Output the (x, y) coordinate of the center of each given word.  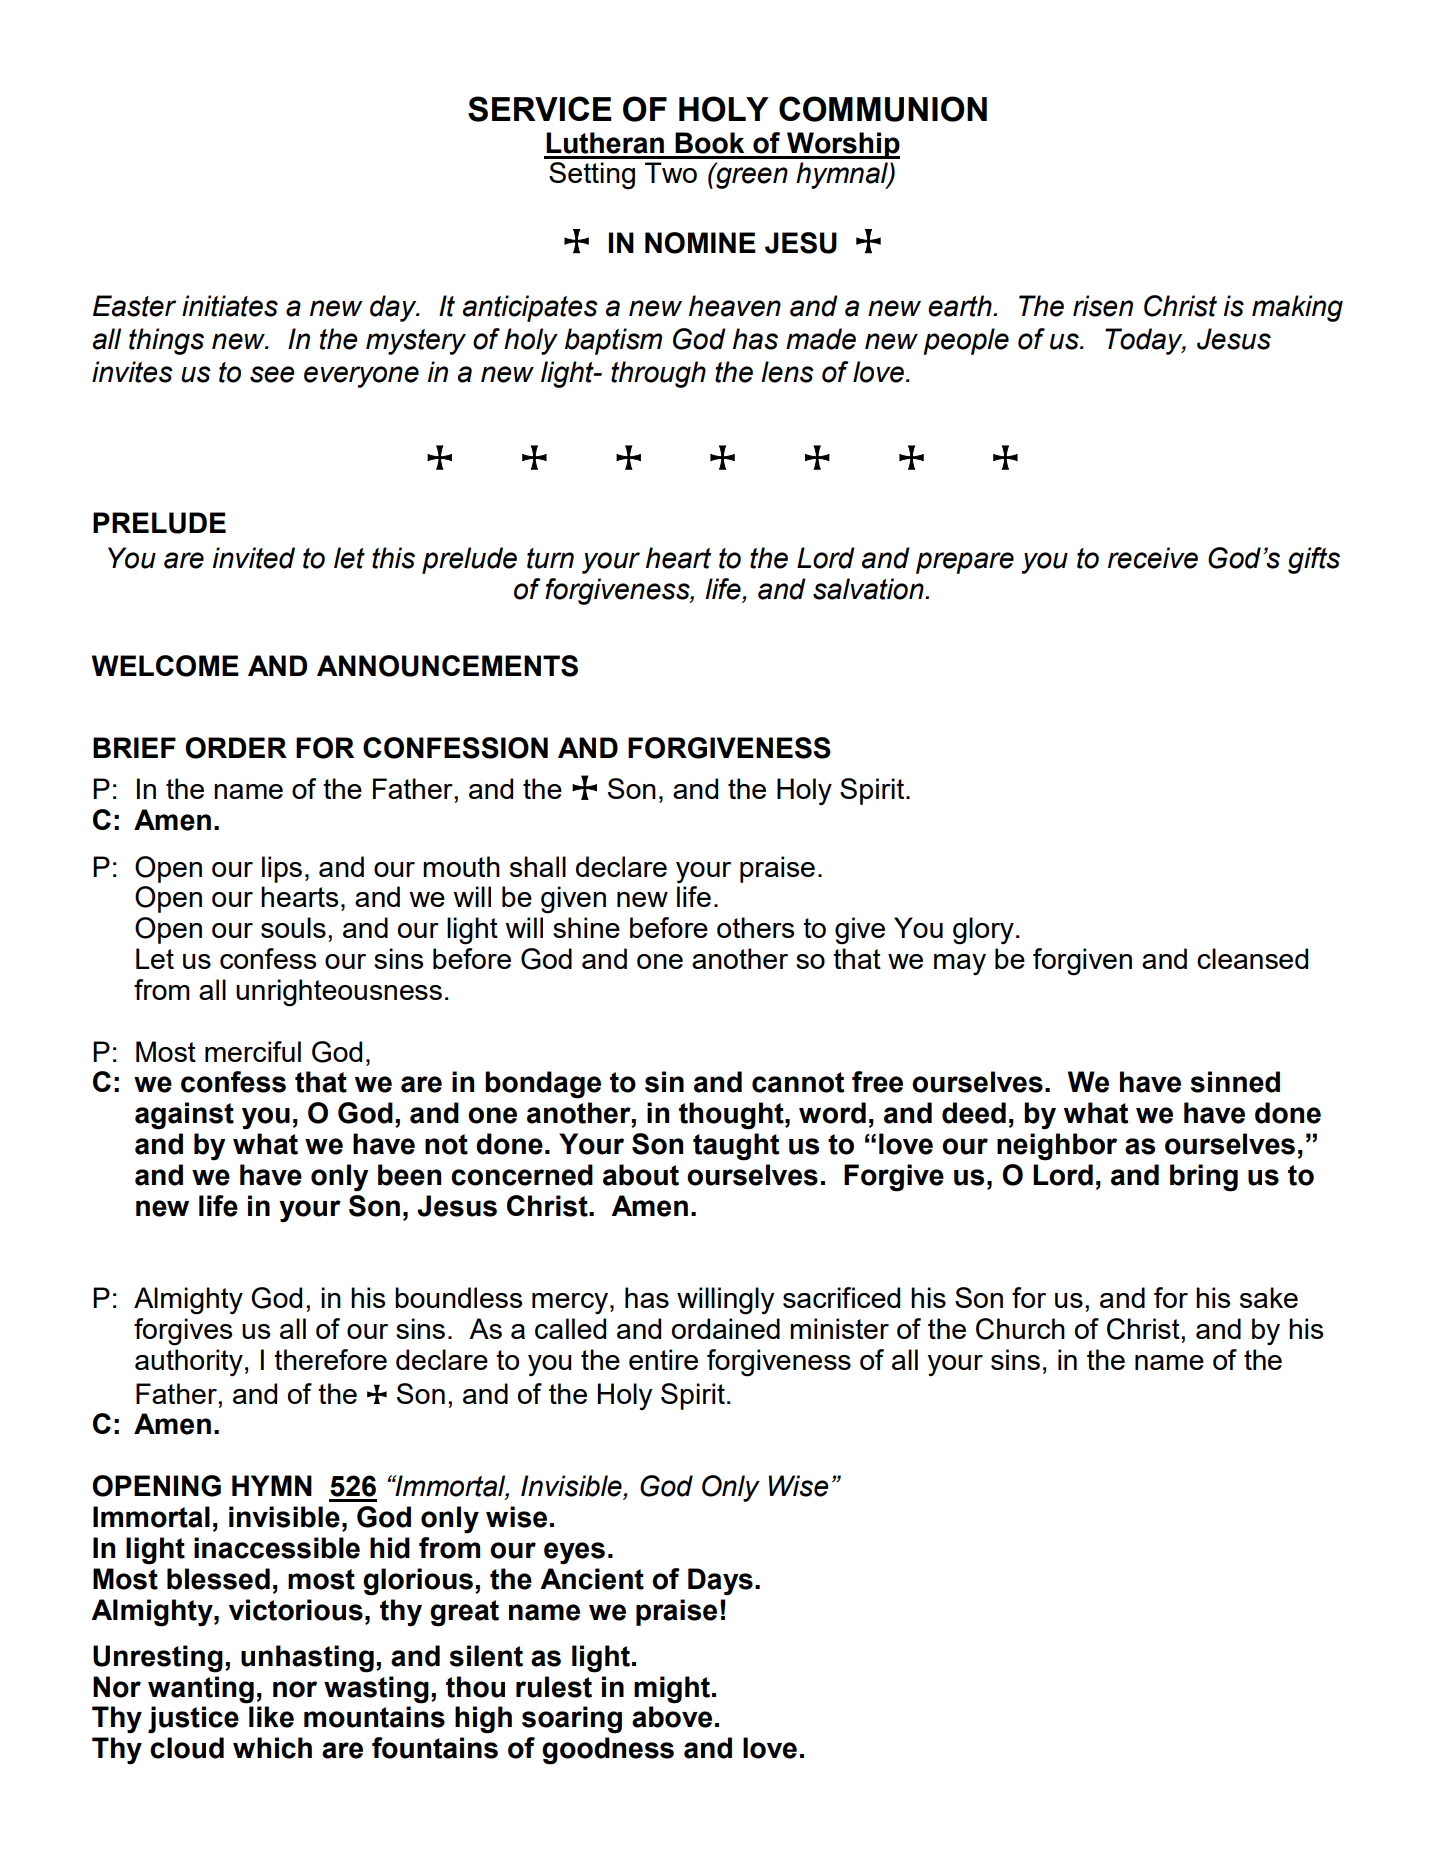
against (184, 1116)
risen (1103, 306)
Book (709, 143)
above (672, 1717)
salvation (869, 589)
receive (1153, 558)
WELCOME (165, 666)
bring (1204, 1178)
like (271, 1717)
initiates (230, 306)
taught (736, 1147)
